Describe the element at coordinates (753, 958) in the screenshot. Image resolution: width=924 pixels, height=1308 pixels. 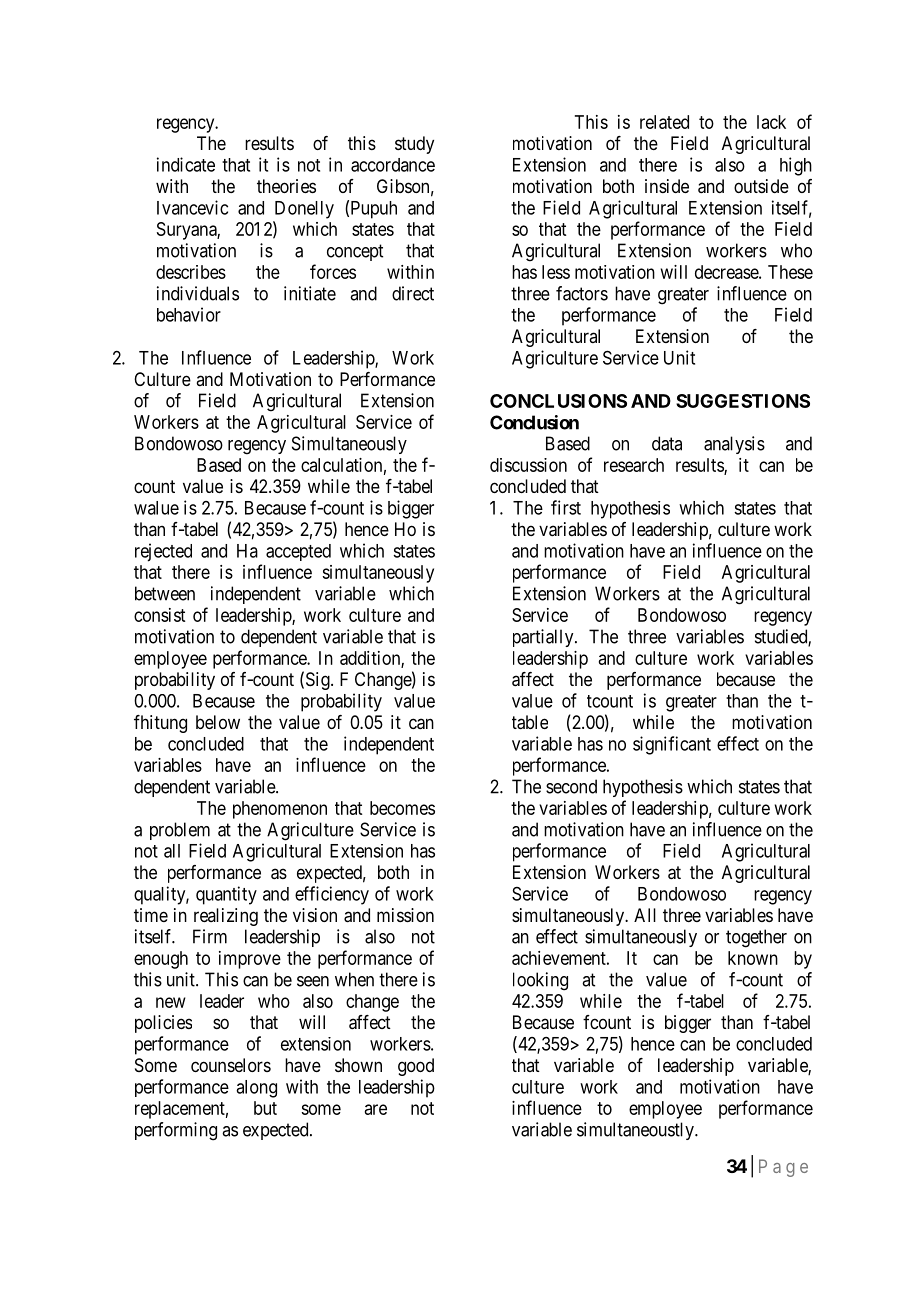
I see `known` at that location.
